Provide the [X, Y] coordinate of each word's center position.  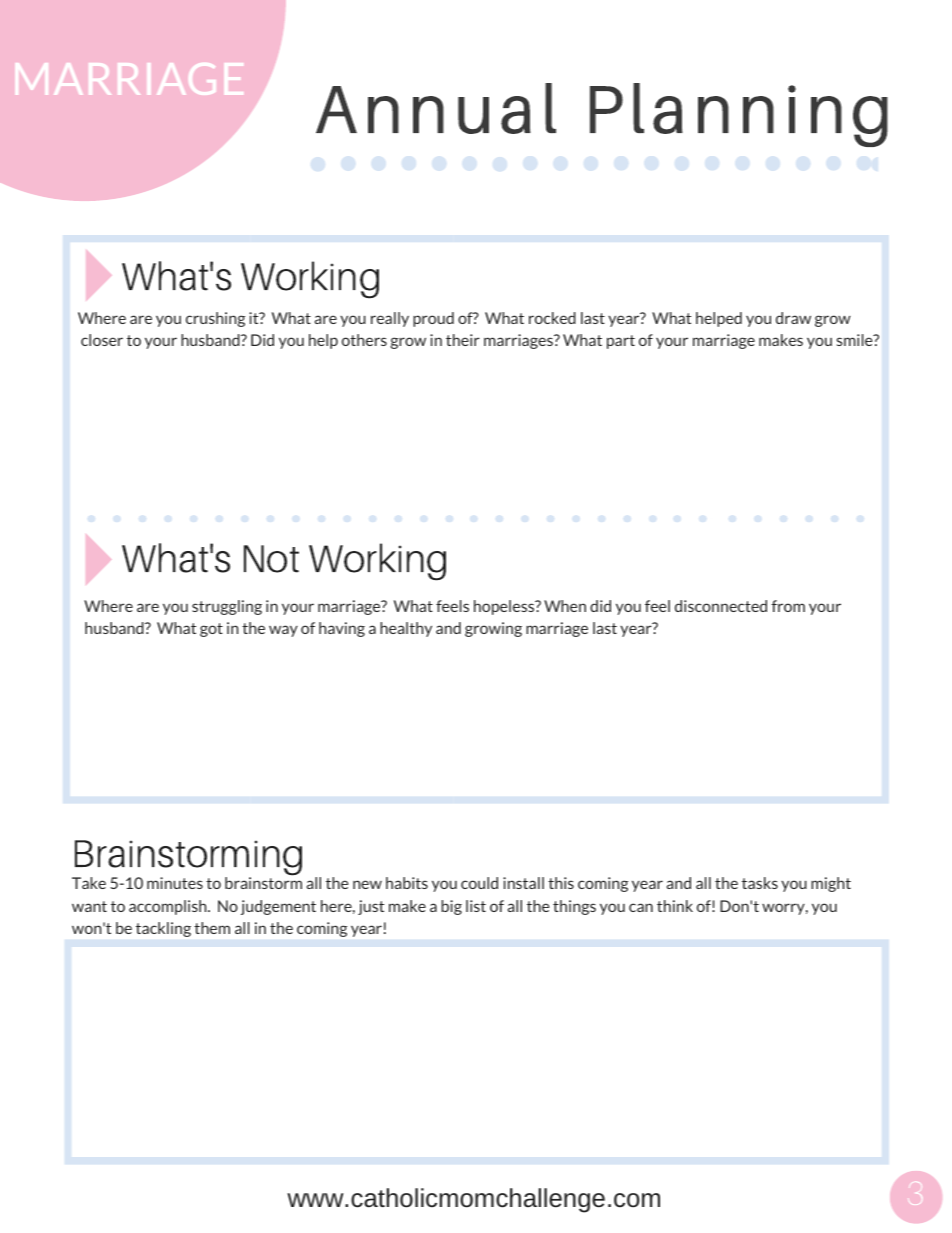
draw [793, 318]
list [476, 906]
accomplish [169, 907]
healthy [406, 629]
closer [102, 340]
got [211, 630]
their [463, 340]
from [788, 606]
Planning [739, 115]
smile [856, 340]
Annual [436, 108]
